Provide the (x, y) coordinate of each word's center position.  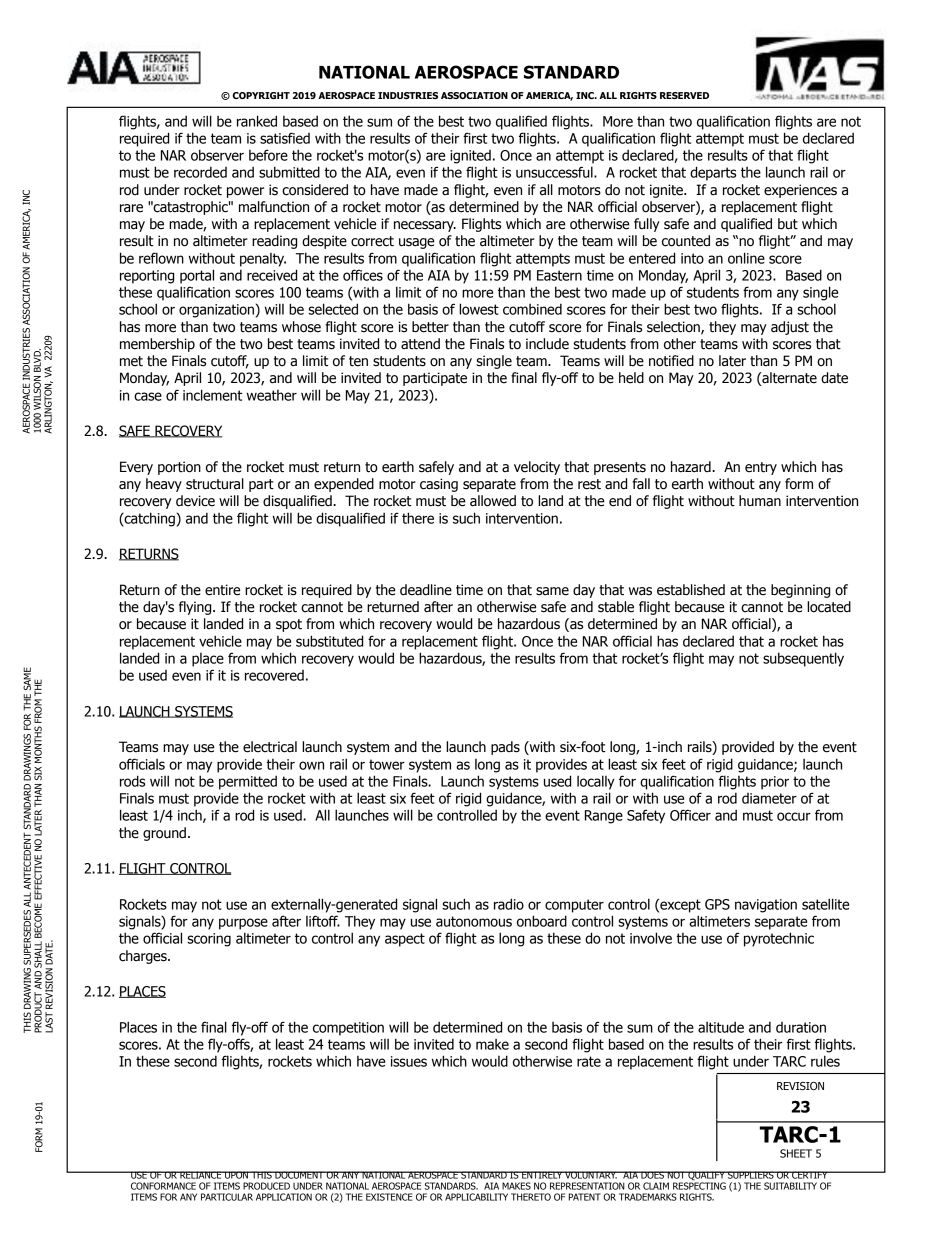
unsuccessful (555, 172)
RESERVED (684, 95)
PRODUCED (266, 1186)
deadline (426, 590)
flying (196, 608)
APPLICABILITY (476, 1197)
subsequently (803, 659)
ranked (257, 121)
